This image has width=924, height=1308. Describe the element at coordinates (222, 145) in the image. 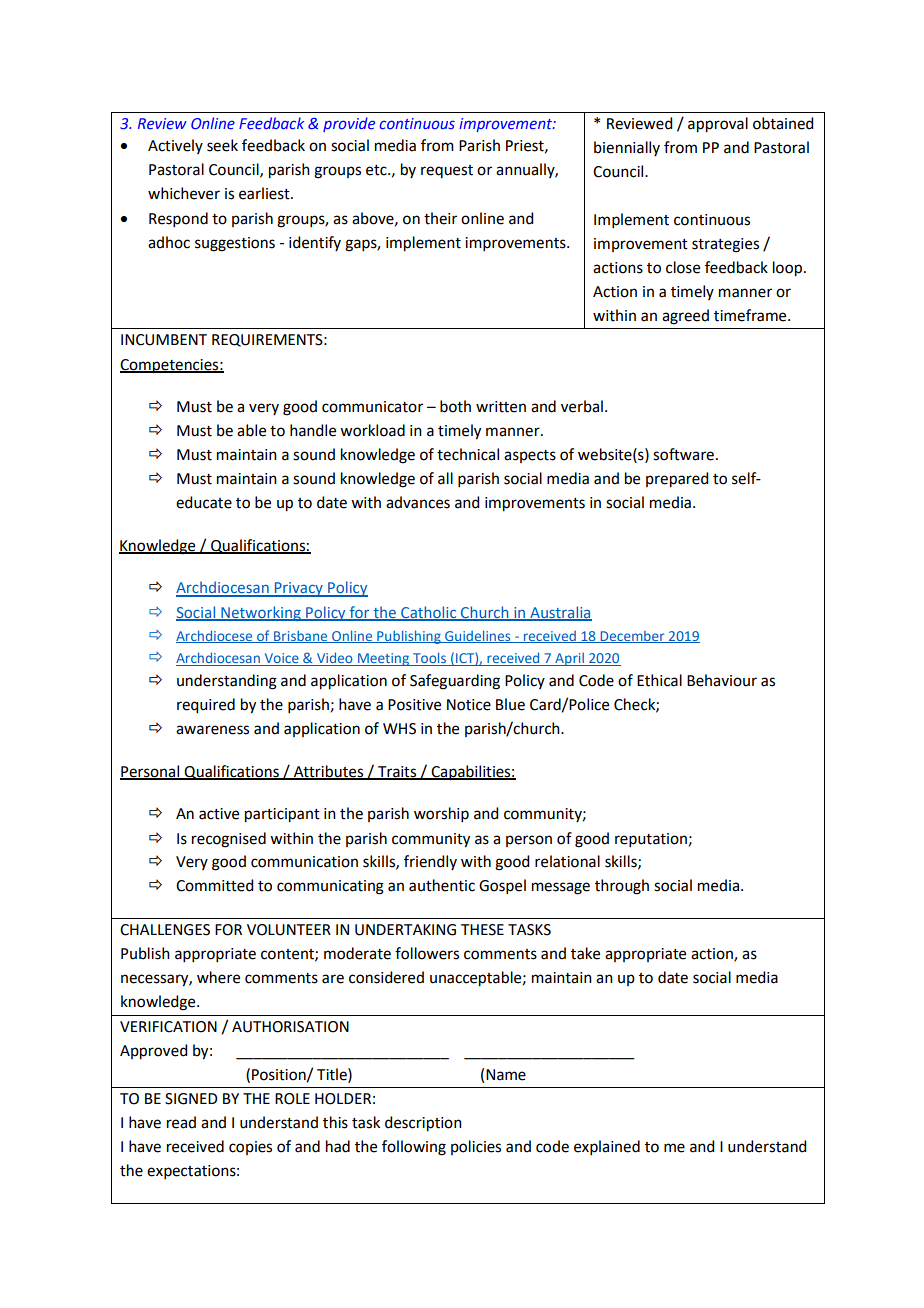

I see `seek` at that location.
